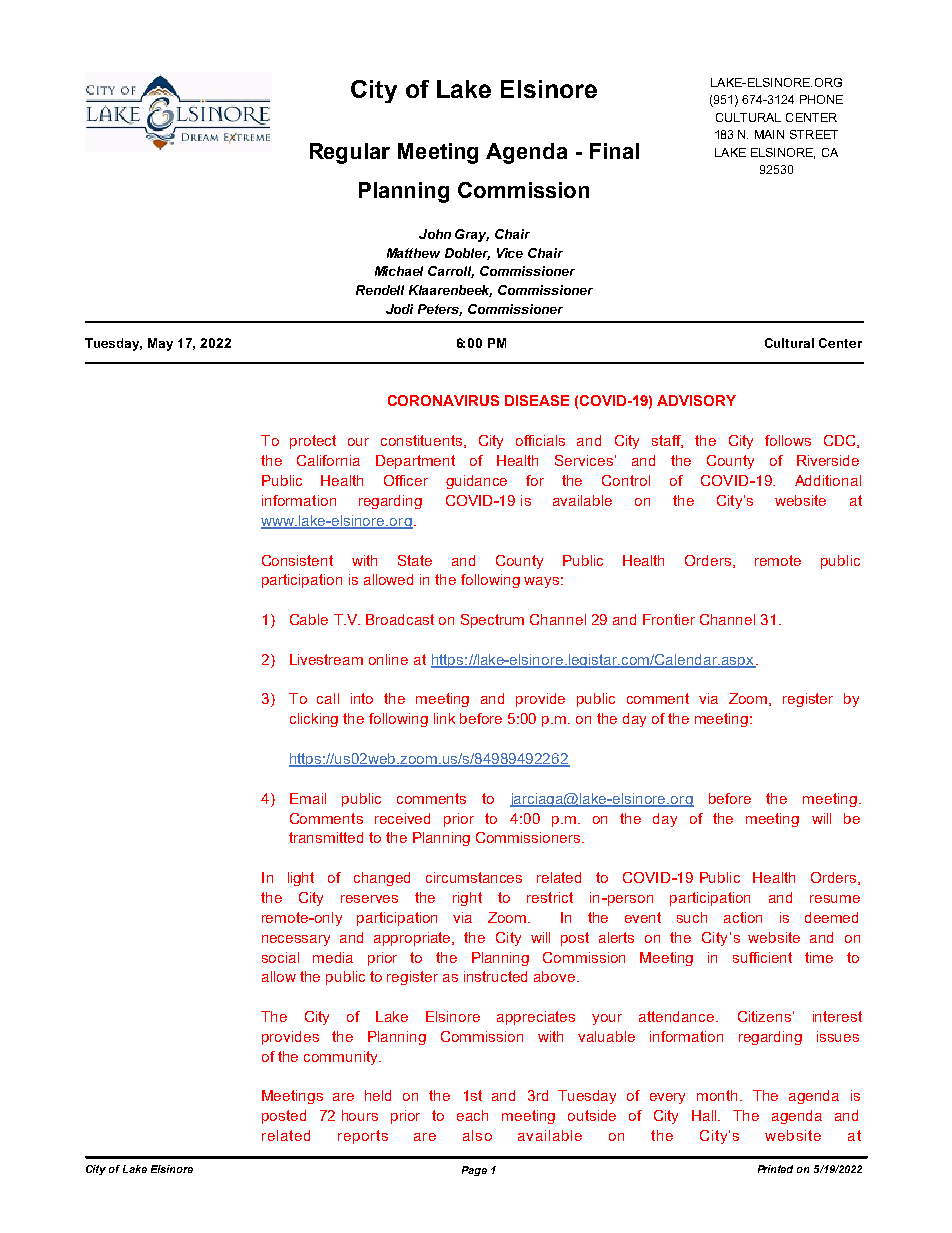 The height and width of the page is (1233, 952). What do you see at coordinates (477, 1135) in the page?
I see `also` at bounding box center [477, 1135].
